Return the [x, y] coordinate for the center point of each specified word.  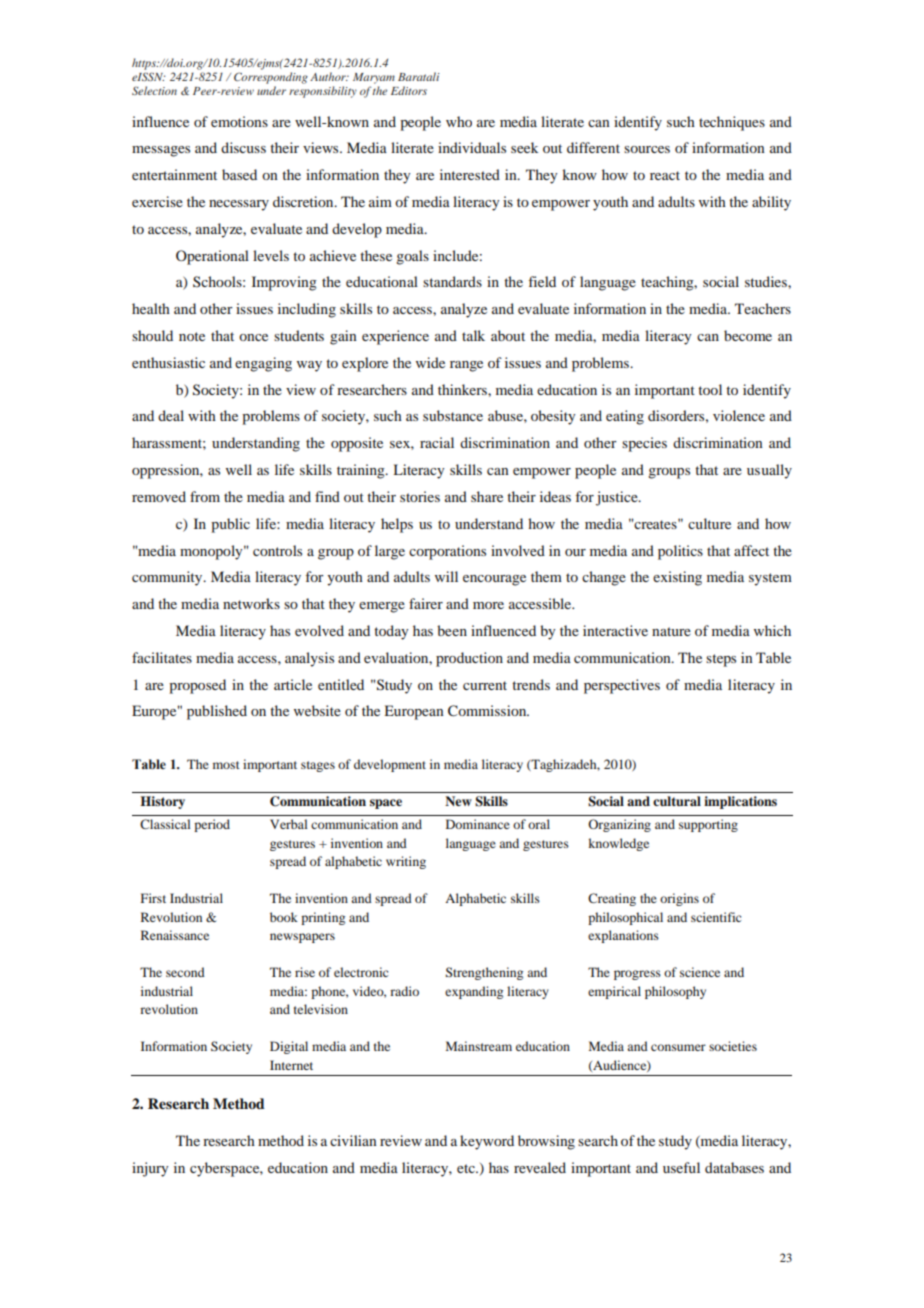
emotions [239, 121]
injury [150, 1169]
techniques [732, 123]
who [459, 121]
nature [671, 631]
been [452, 630]
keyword [487, 1142]
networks [251, 603]
